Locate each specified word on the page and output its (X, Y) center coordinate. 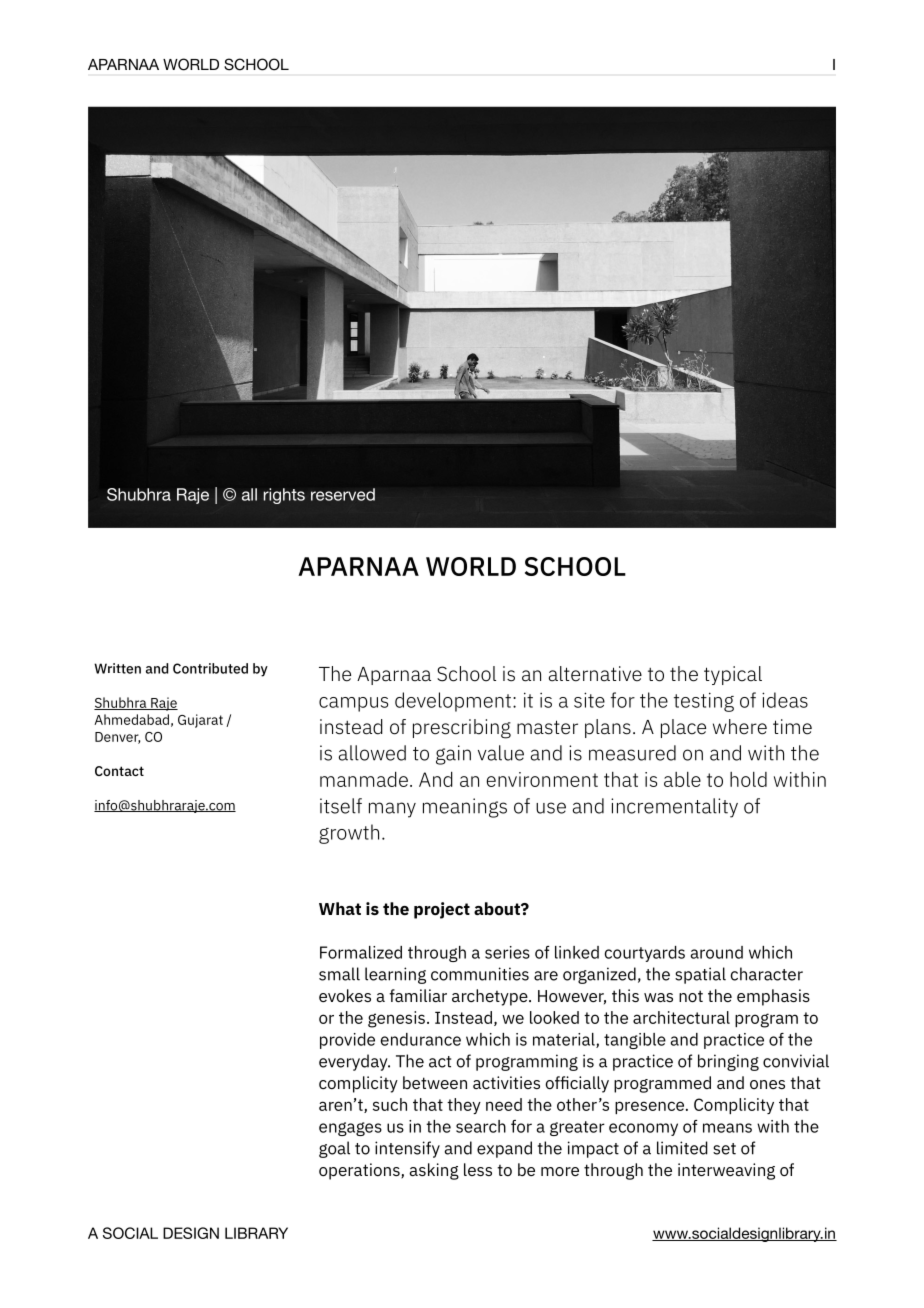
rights (284, 496)
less (478, 1169)
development (453, 702)
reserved (343, 494)
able (682, 779)
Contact (119, 771)
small (339, 974)
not (691, 996)
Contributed (210, 668)
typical (733, 675)
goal (334, 1149)
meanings (465, 808)
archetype (491, 997)
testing (704, 702)
